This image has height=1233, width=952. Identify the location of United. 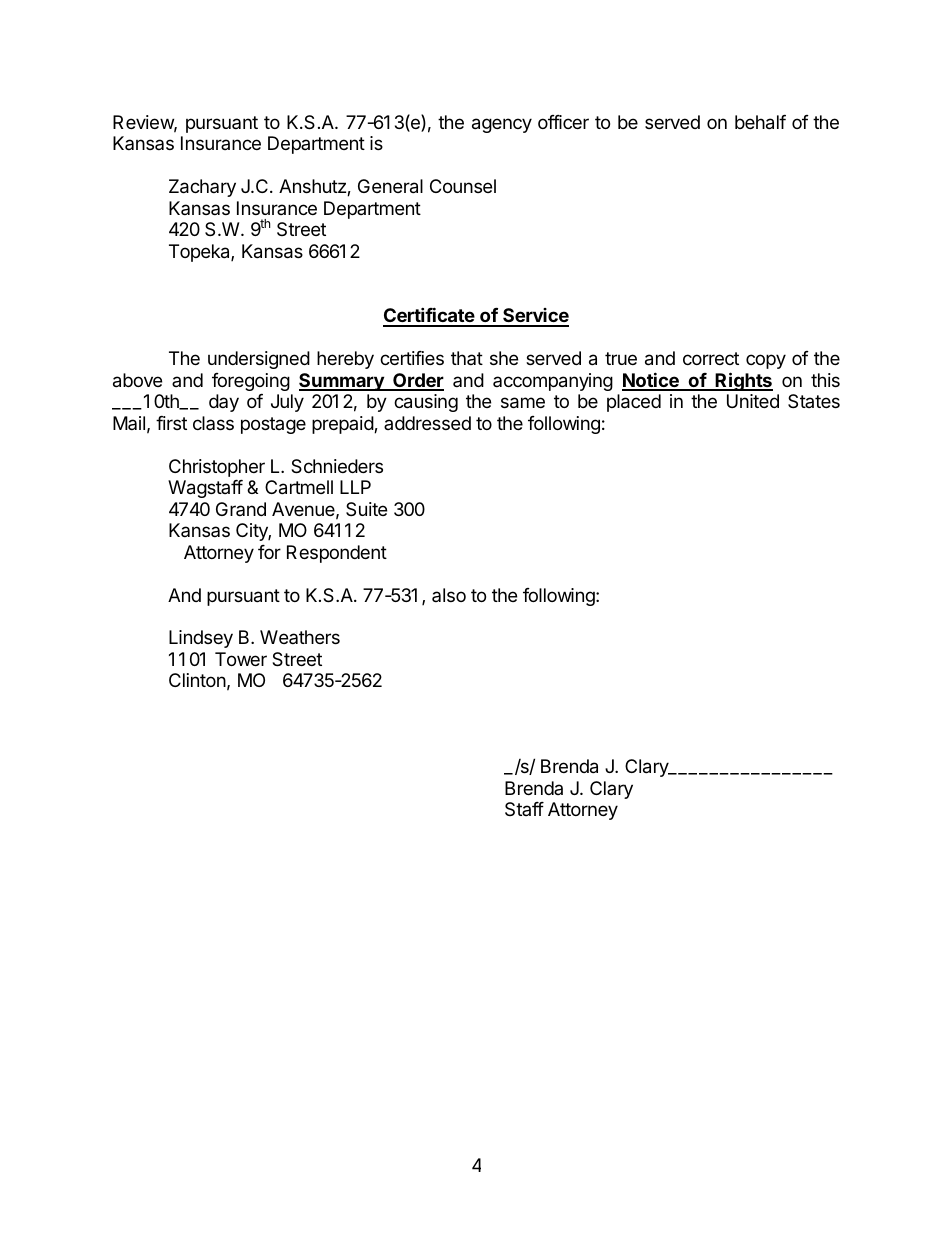
(753, 401).
